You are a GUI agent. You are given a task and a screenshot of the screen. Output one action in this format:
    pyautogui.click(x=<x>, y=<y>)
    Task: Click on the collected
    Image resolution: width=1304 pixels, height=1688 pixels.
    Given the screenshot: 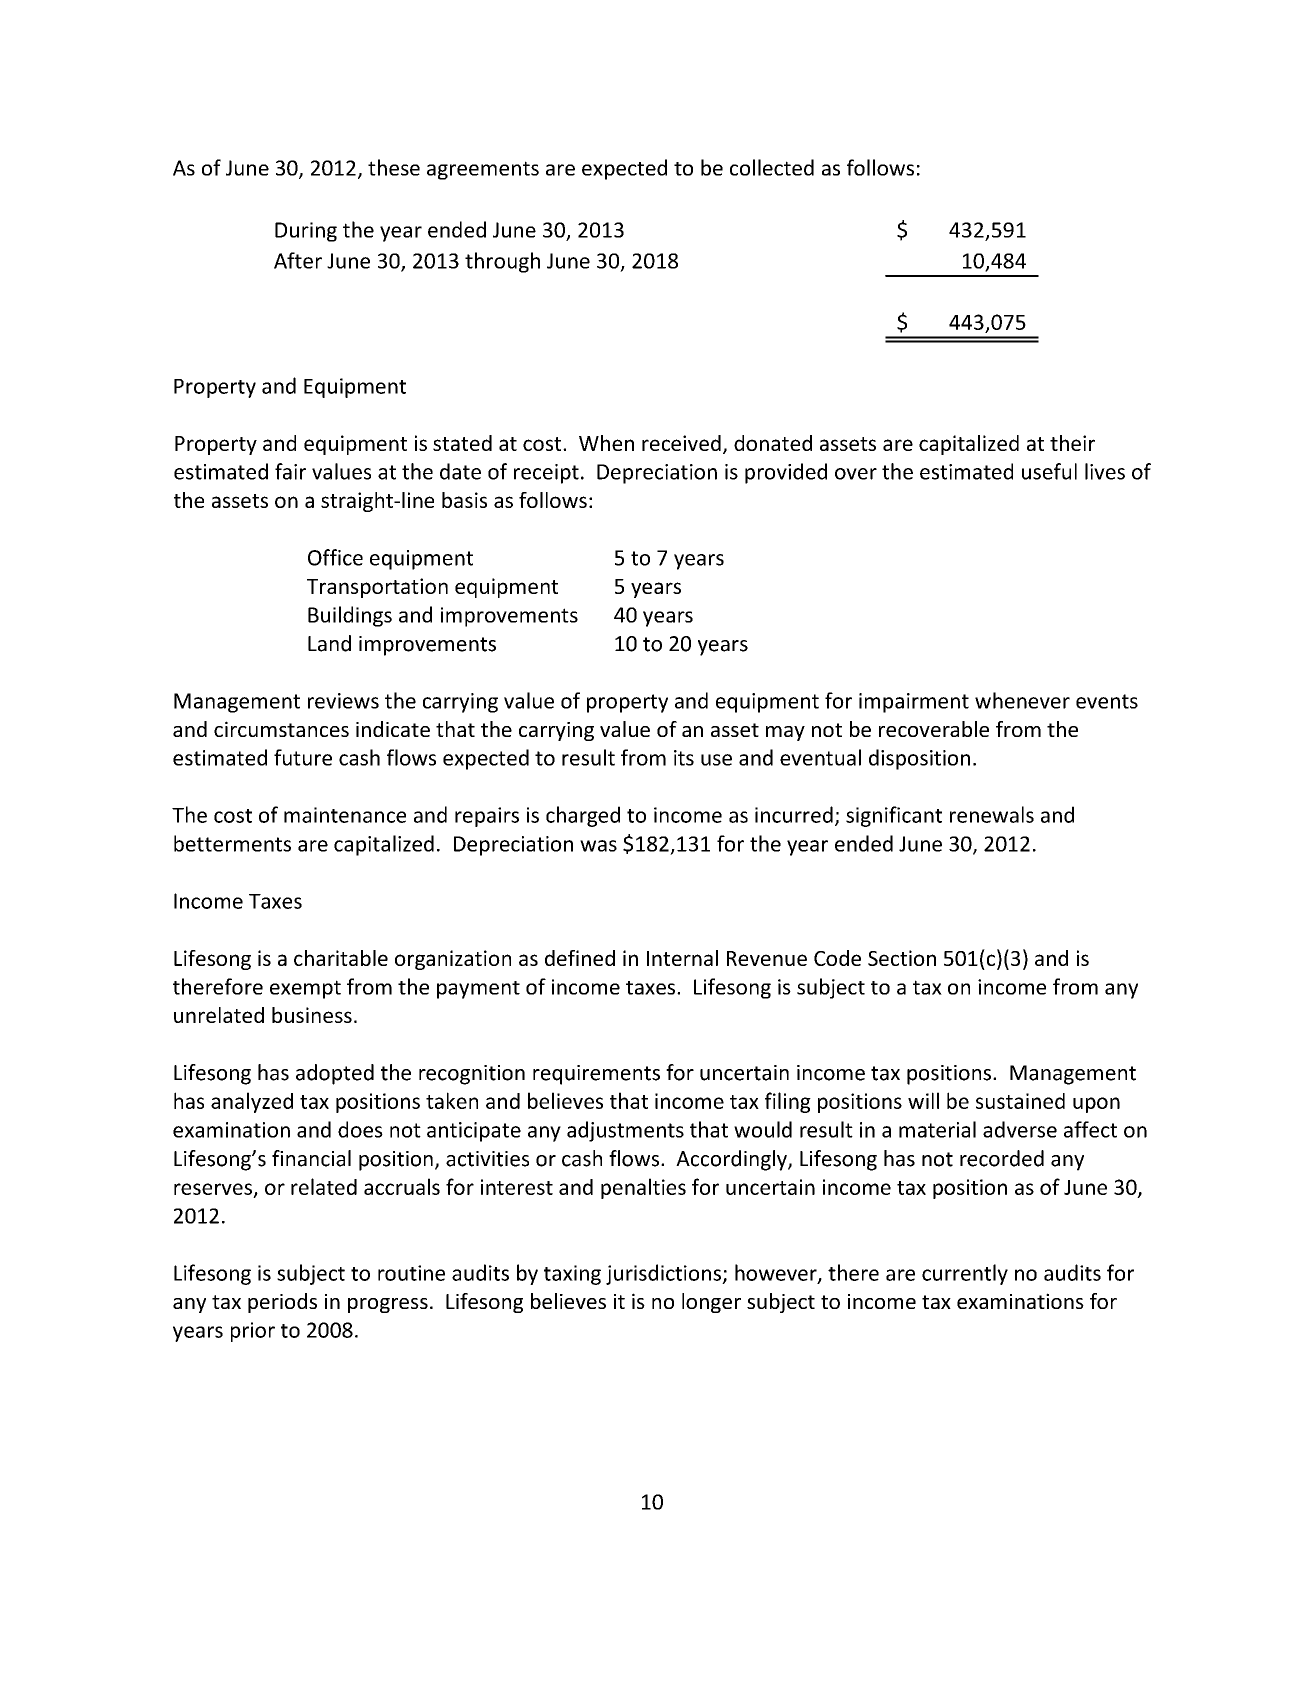 What is the action you would take?
    pyautogui.click(x=772, y=167)
